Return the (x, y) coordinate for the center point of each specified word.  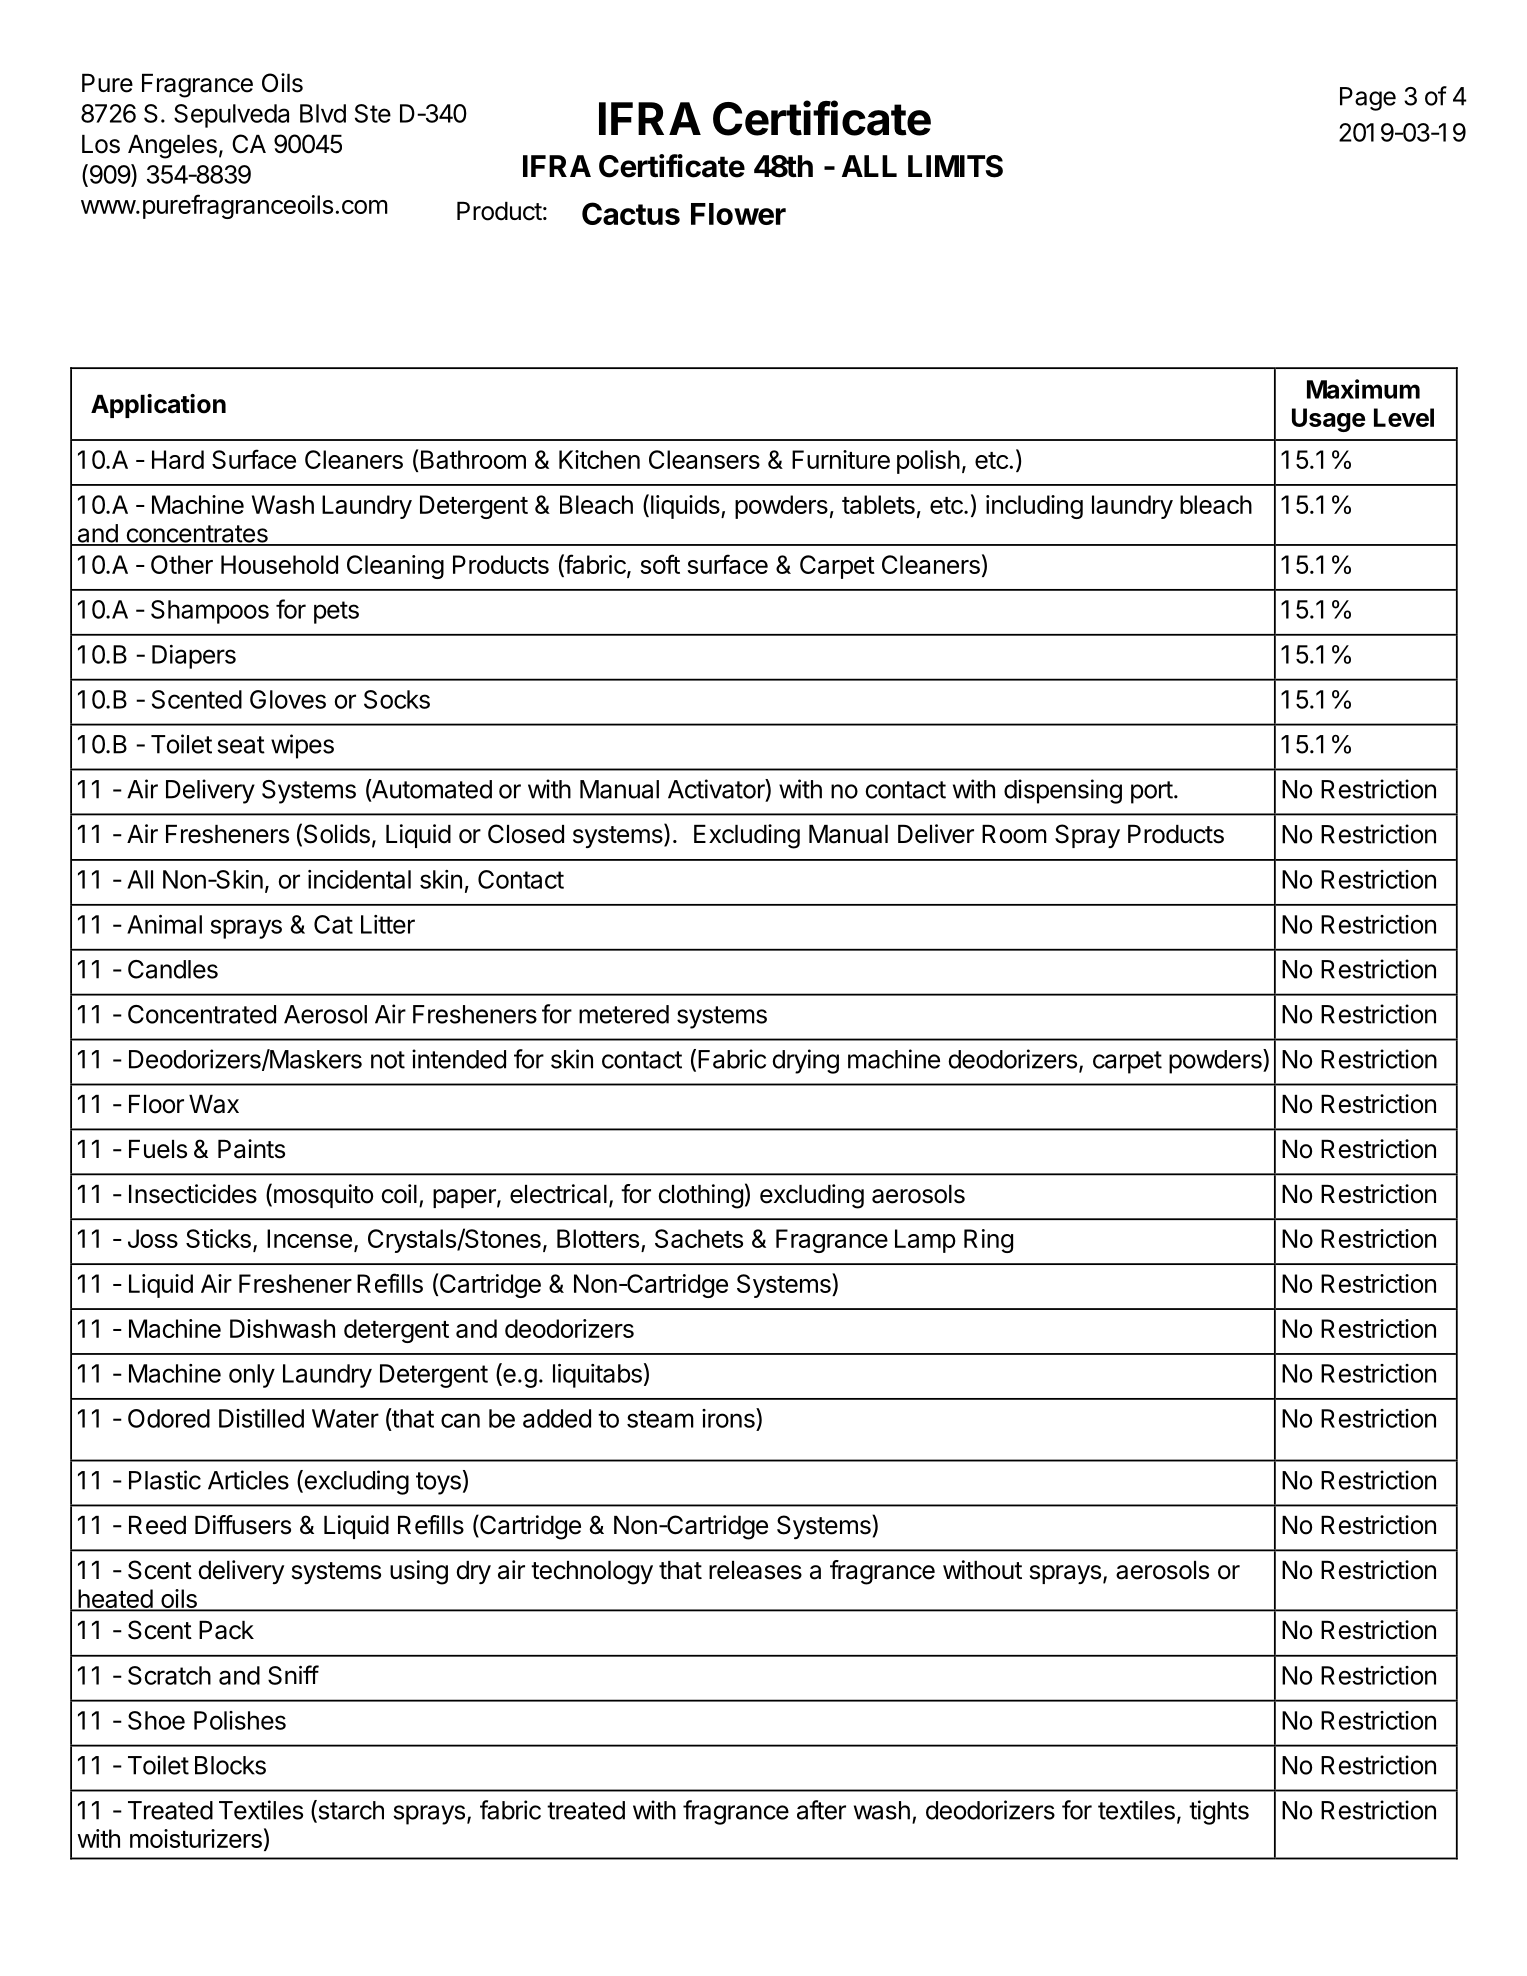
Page (1368, 99)
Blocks (230, 1765)
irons (729, 1418)
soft (660, 564)
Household (279, 564)
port (1152, 792)
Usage (1328, 420)
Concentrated (202, 1014)
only (252, 1376)
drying (805, 1061)
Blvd (323, 113)
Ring (988, 1241)
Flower (738, 214)
